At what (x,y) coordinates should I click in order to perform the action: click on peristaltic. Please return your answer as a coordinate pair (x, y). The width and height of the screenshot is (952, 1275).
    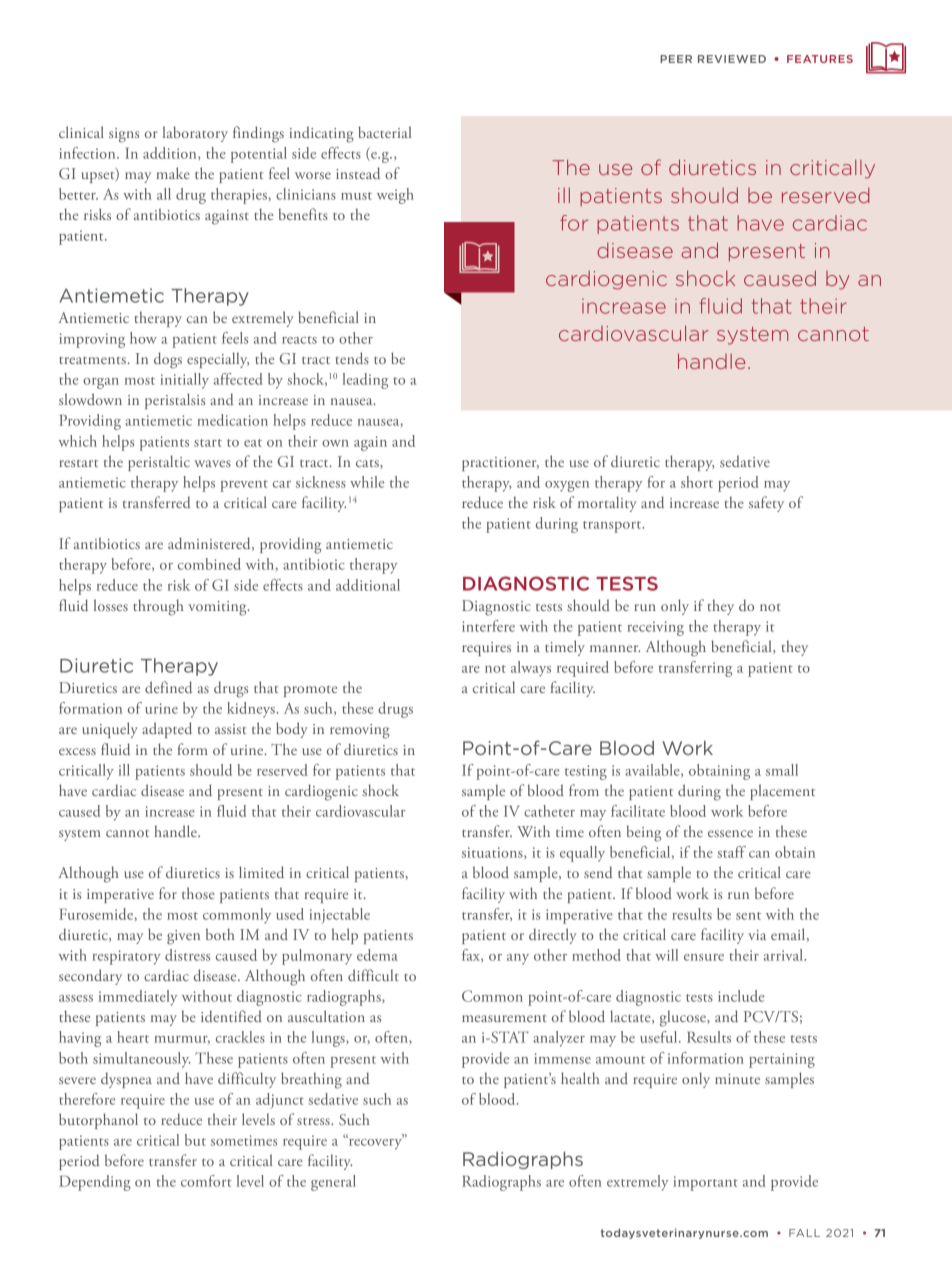
    Looking at the image, I should click on (159, 463).
